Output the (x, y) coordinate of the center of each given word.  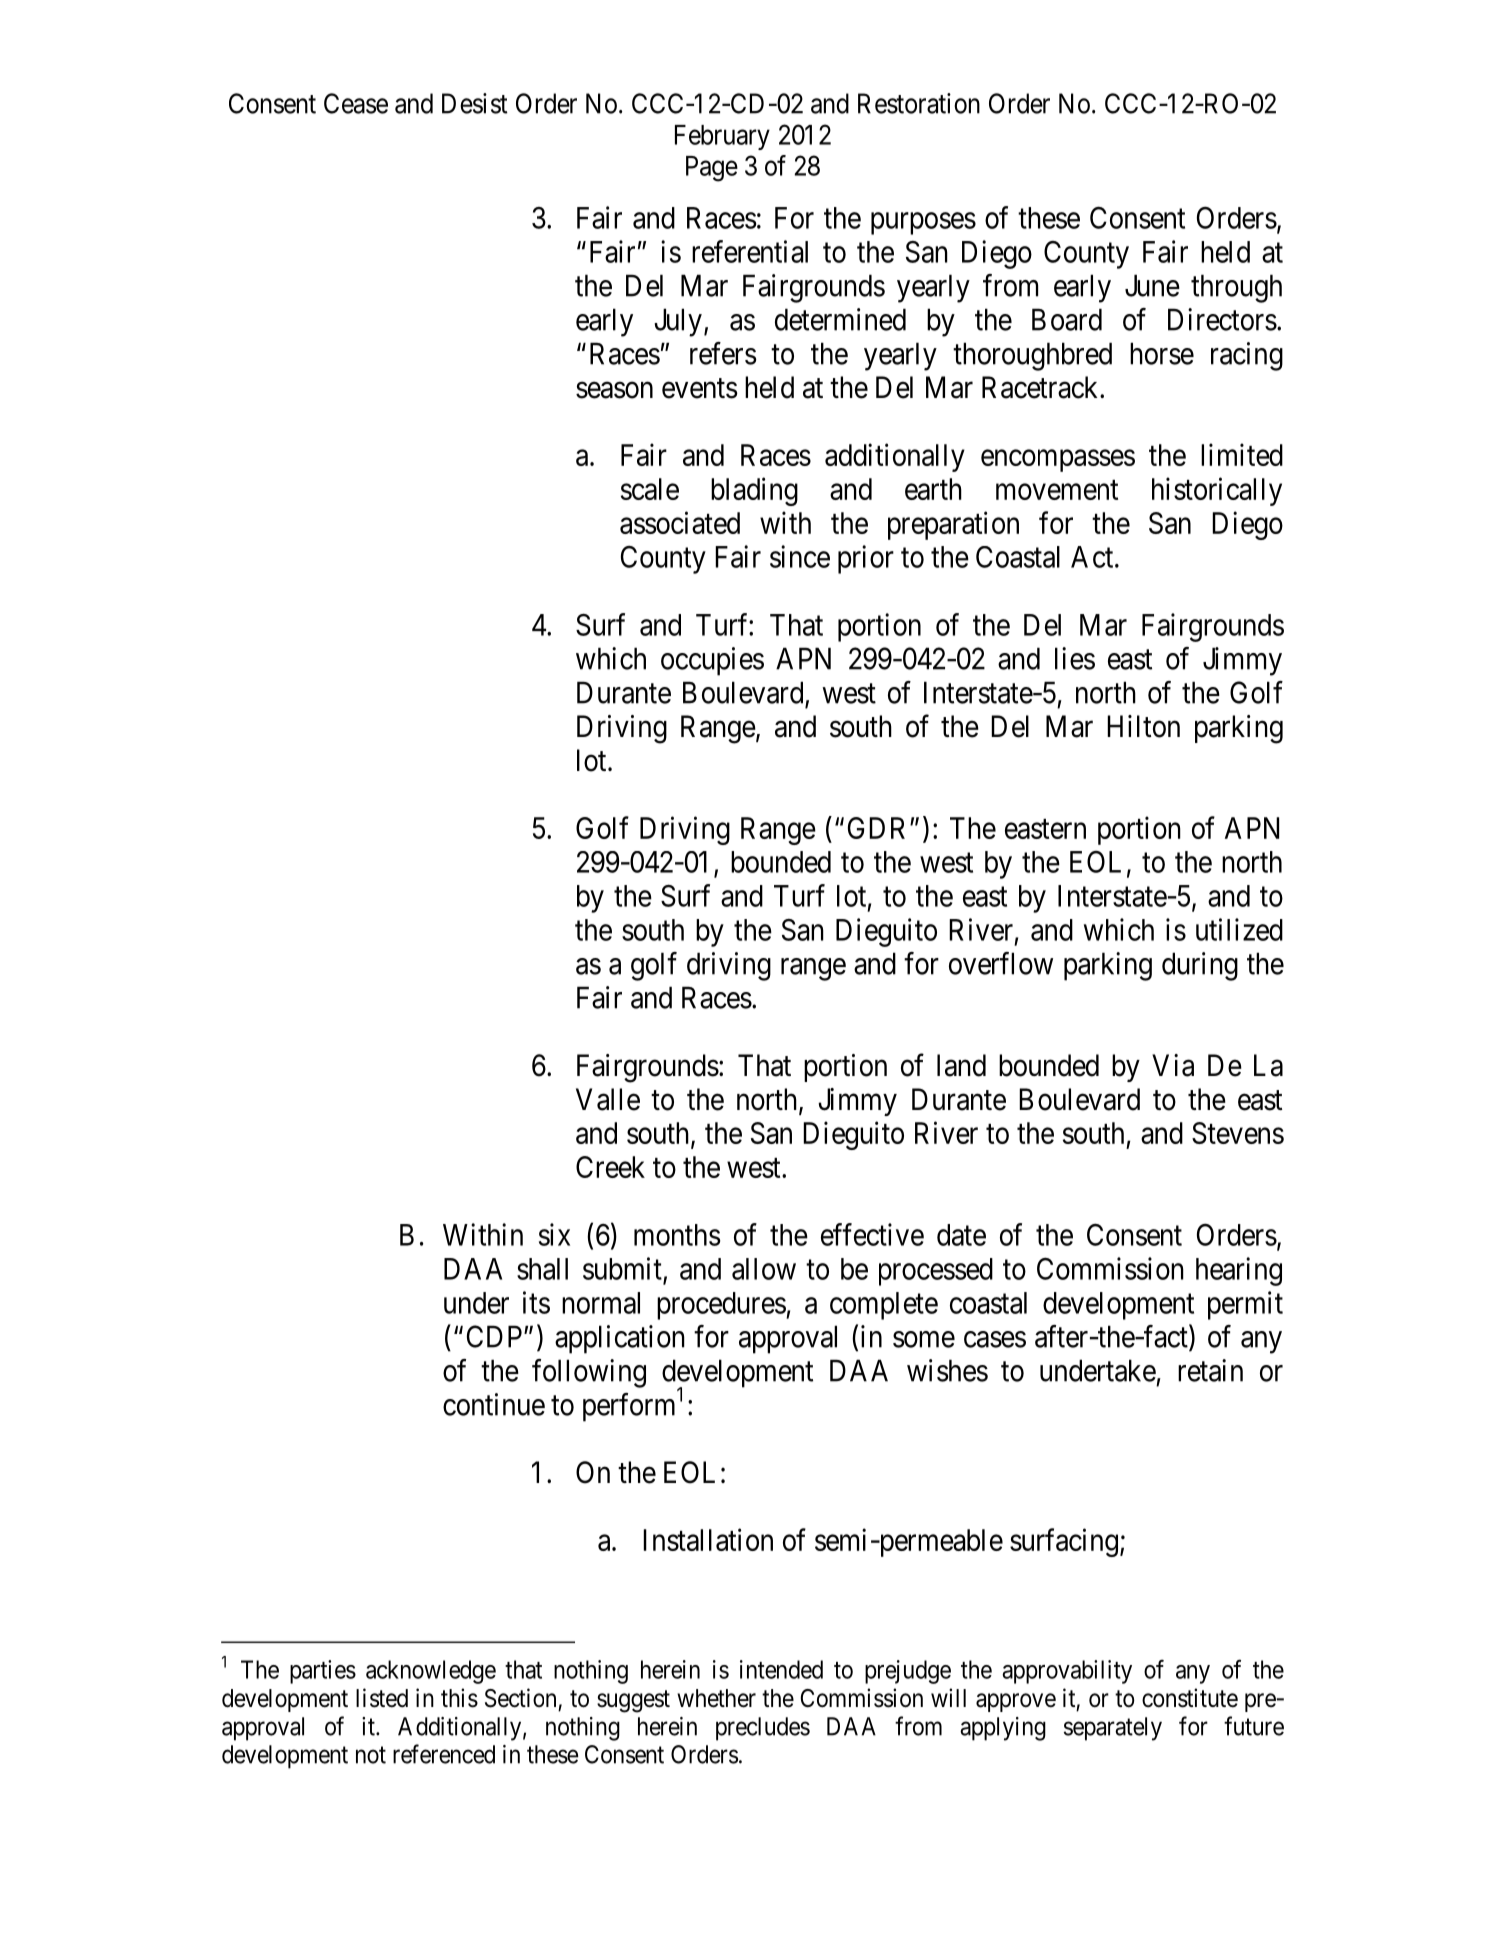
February (722, 137)
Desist (475, 103)
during (1200, 966)
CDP (496, 1336)
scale (650, 489)
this (459, 1698)
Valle (608, 1099)
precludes (763, 1729)
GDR (879, 828)
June (1152, 285)
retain (1210, 1370)
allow (764, 1269)
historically (1217, 491)
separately (1113, 1729)
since (800, 556)
